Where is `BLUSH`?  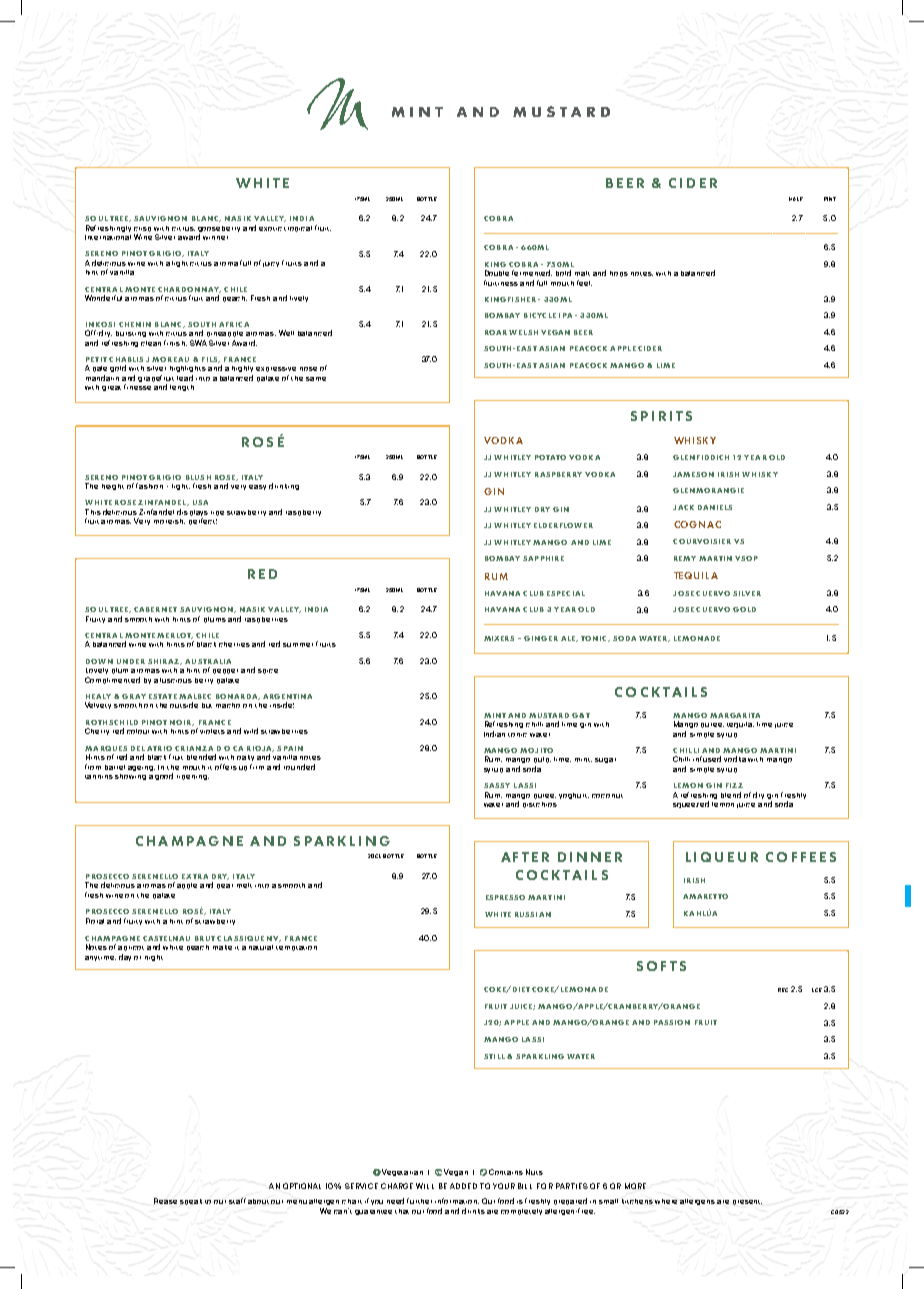
BLUSH is located at coordinates (198, 477).
